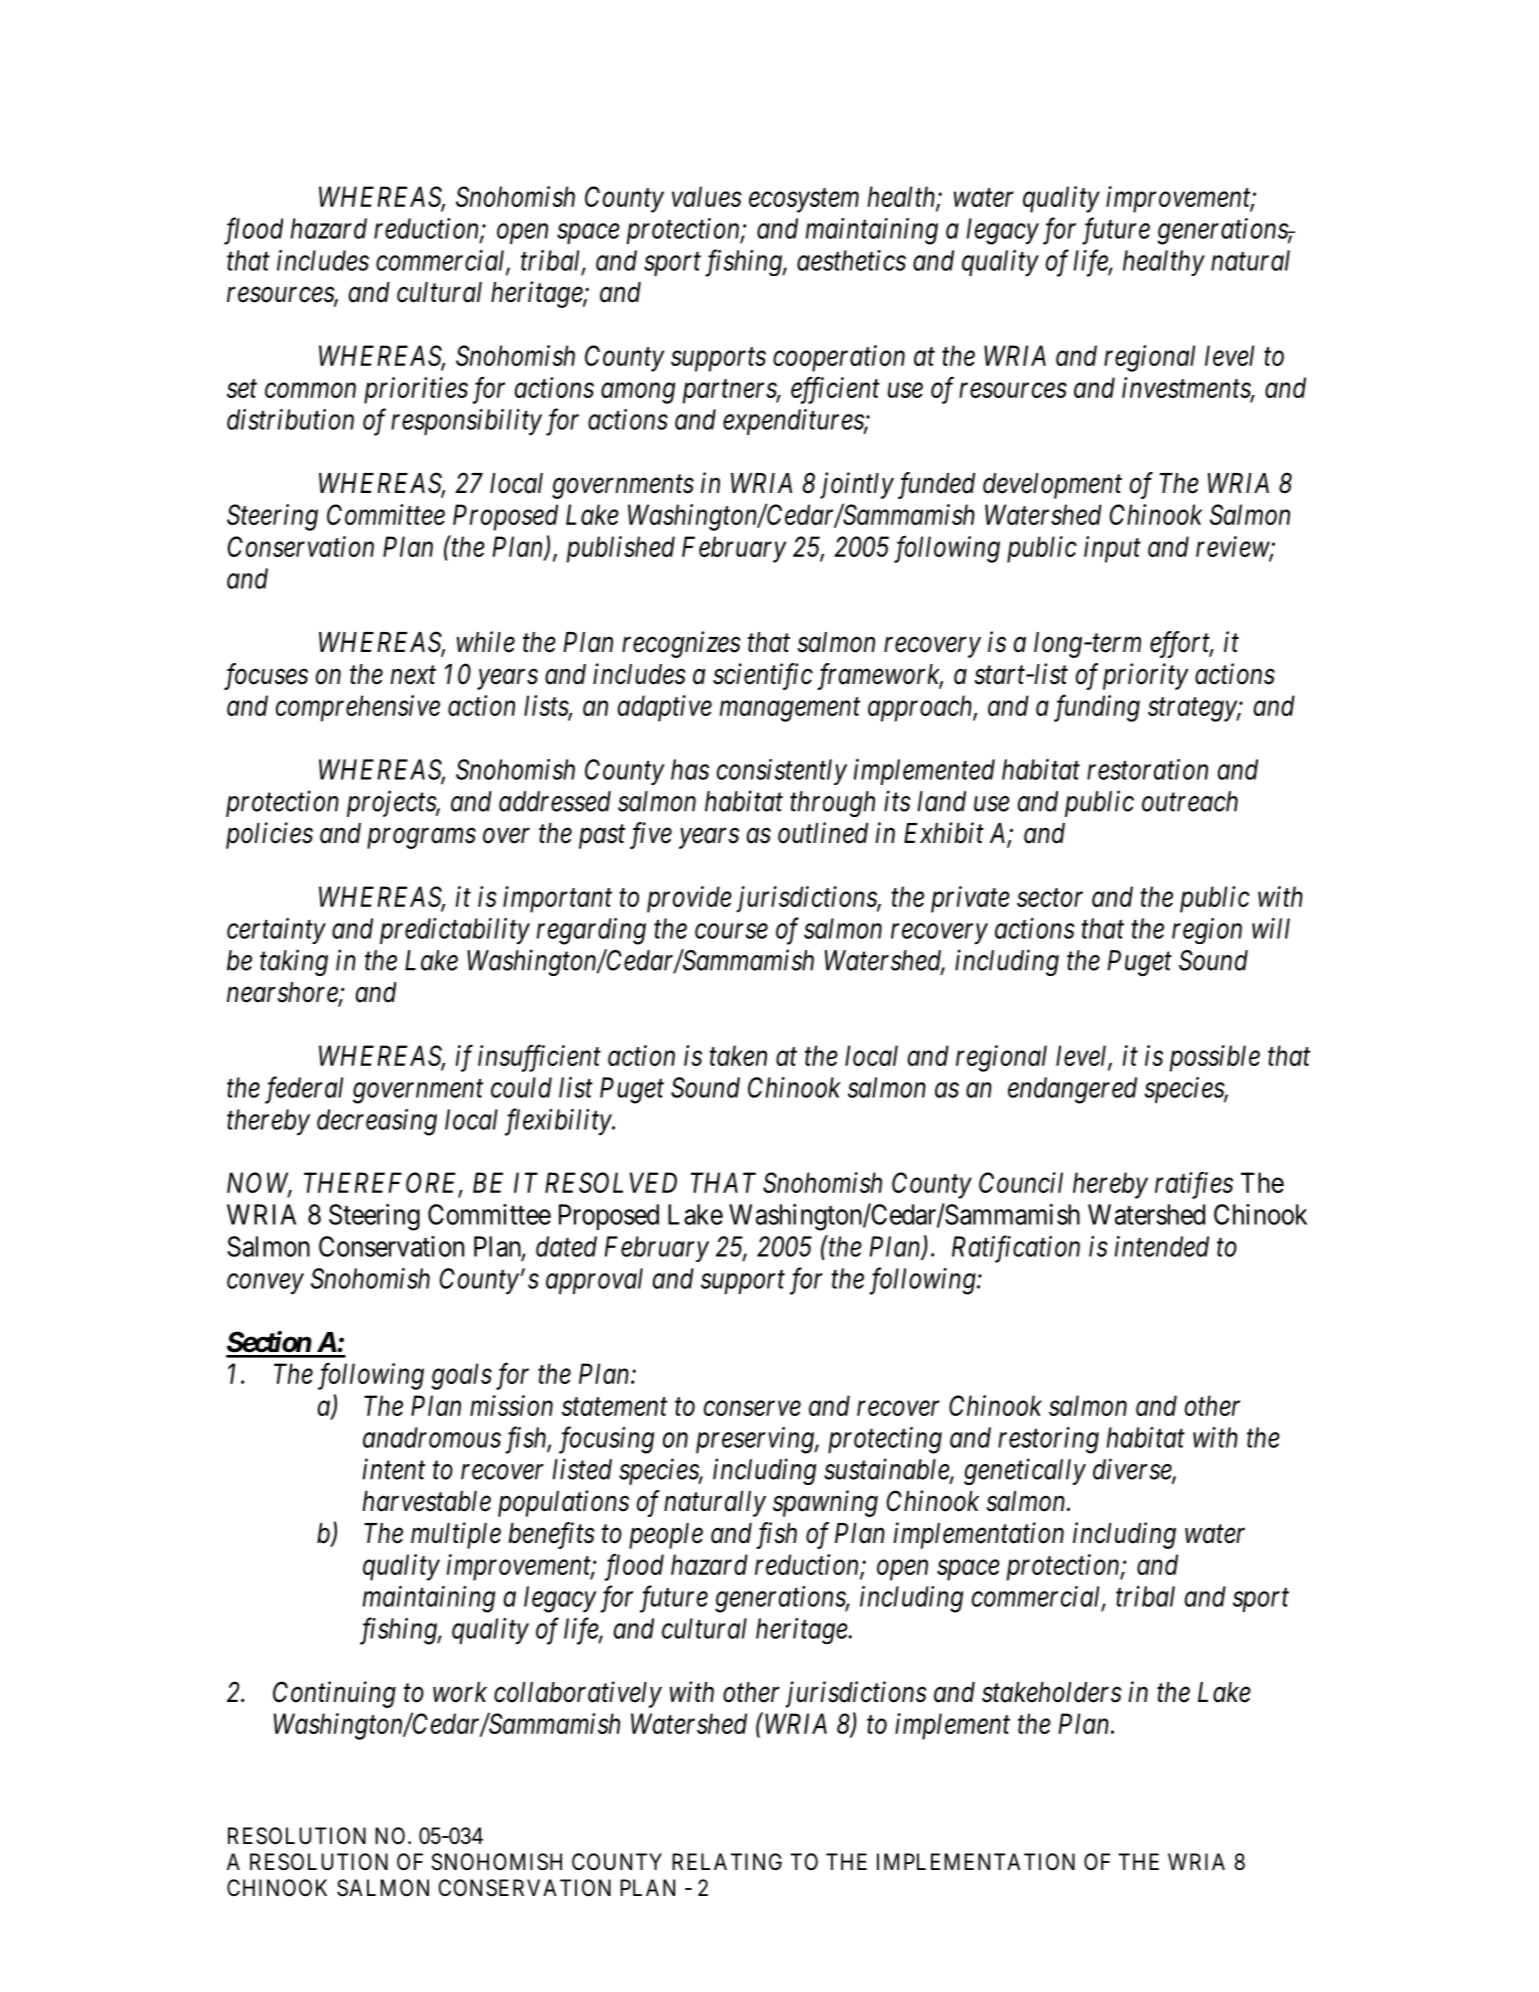  I want to click on aesthetics, so click(851, 260).
